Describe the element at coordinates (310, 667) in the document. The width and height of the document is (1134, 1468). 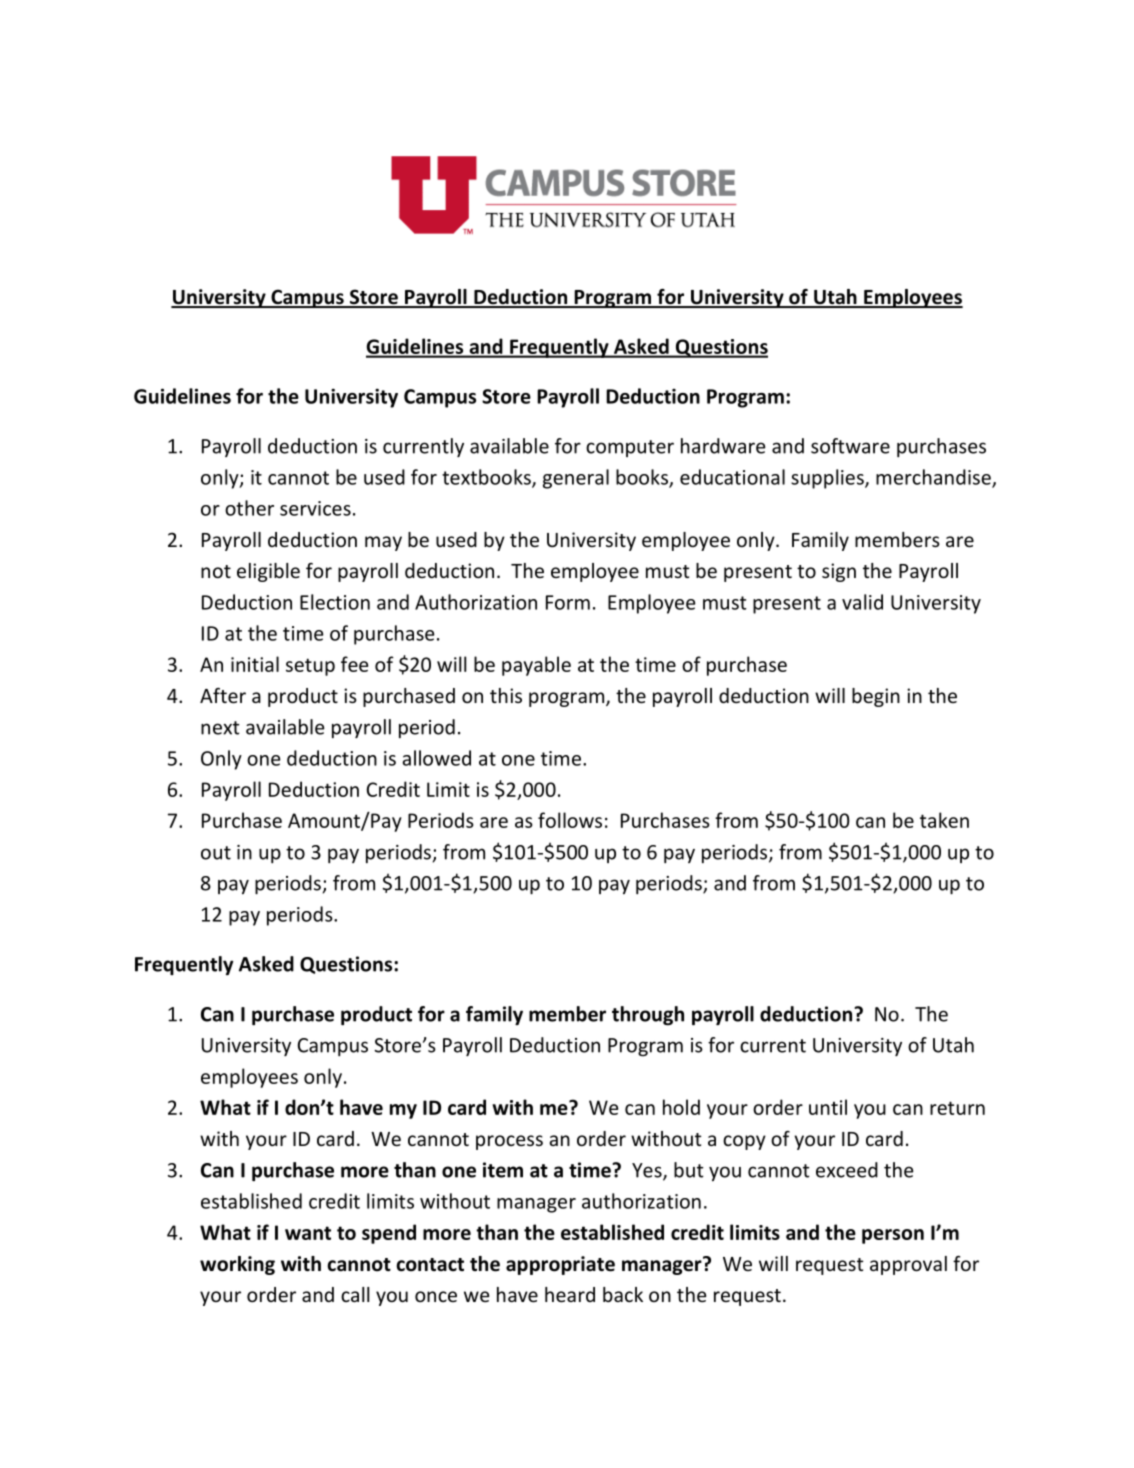
I see `setup` at that location.
